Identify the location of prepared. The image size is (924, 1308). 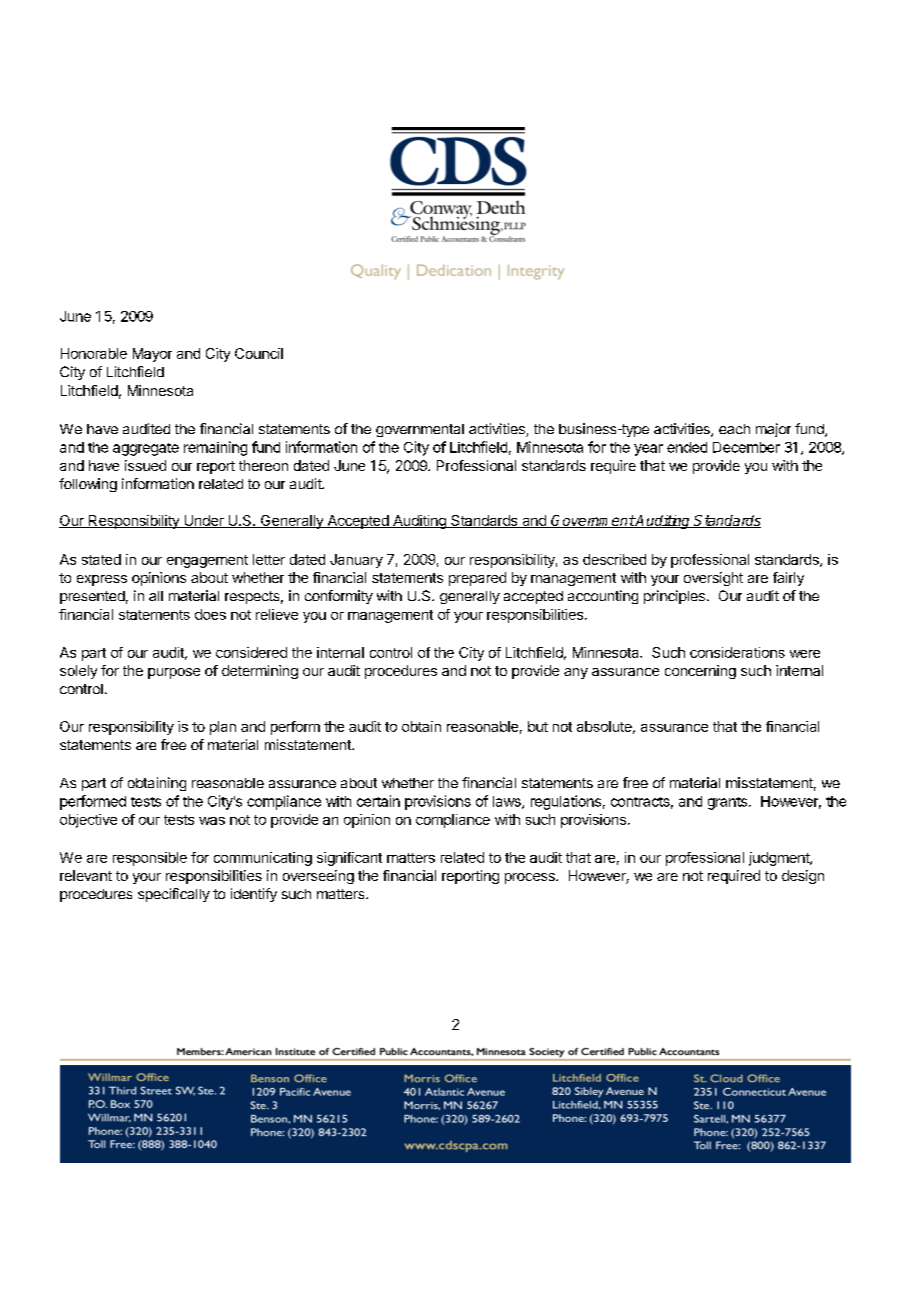
(477, 579).
